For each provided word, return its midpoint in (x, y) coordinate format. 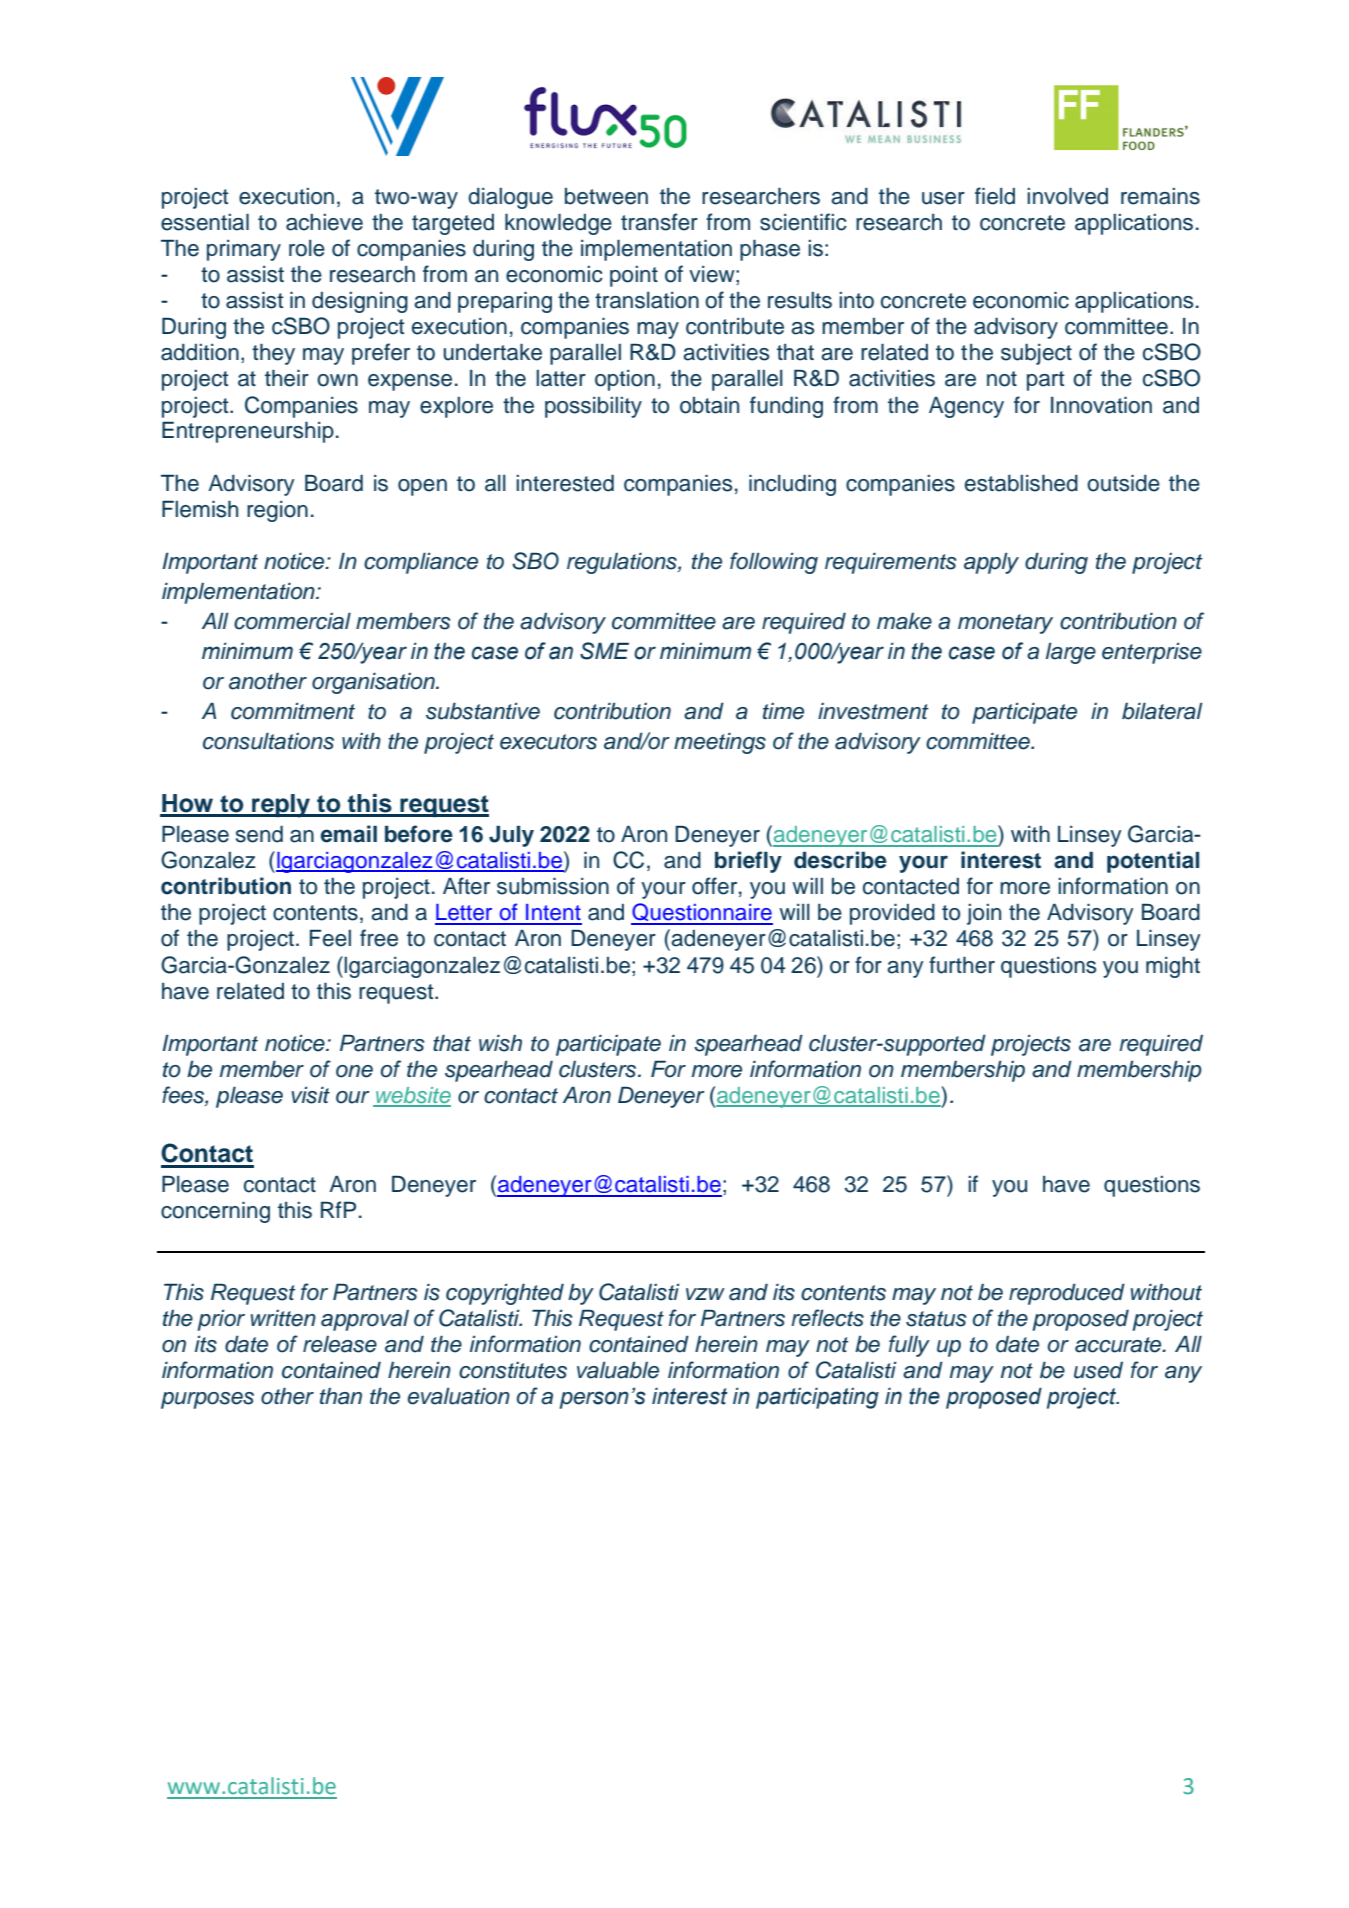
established (1021, 483)
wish (500, 1043)
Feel (330, 938)
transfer (659, 222)
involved (1067, 196)
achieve (324, 222)
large (1071, 653)
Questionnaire (702, 913)
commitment (293, 711)
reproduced (1067, 1294)
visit (310, 1095)
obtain (709, 405)
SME (604, 651)
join (984, 914)
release (340, 1344)
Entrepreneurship (248, 432)
